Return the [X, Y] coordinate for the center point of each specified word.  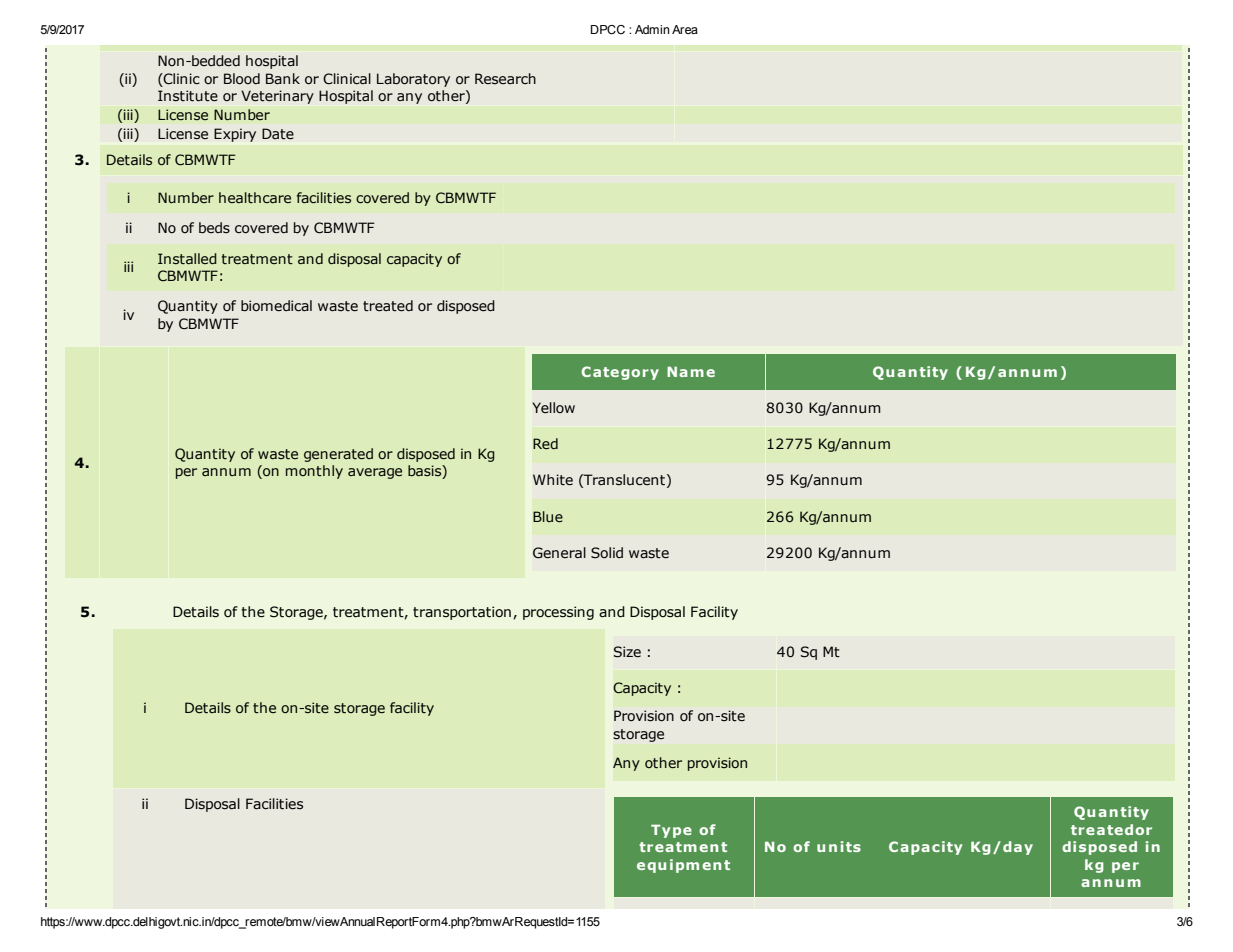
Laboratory [413, 80]
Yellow [553, 408]
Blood [242, 79]
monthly [314, 472]
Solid [607, 553]
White [553, 480]
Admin [652, 29]
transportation [462, 613]
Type [671, 831]
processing [558, 613]
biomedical [276, 306]
